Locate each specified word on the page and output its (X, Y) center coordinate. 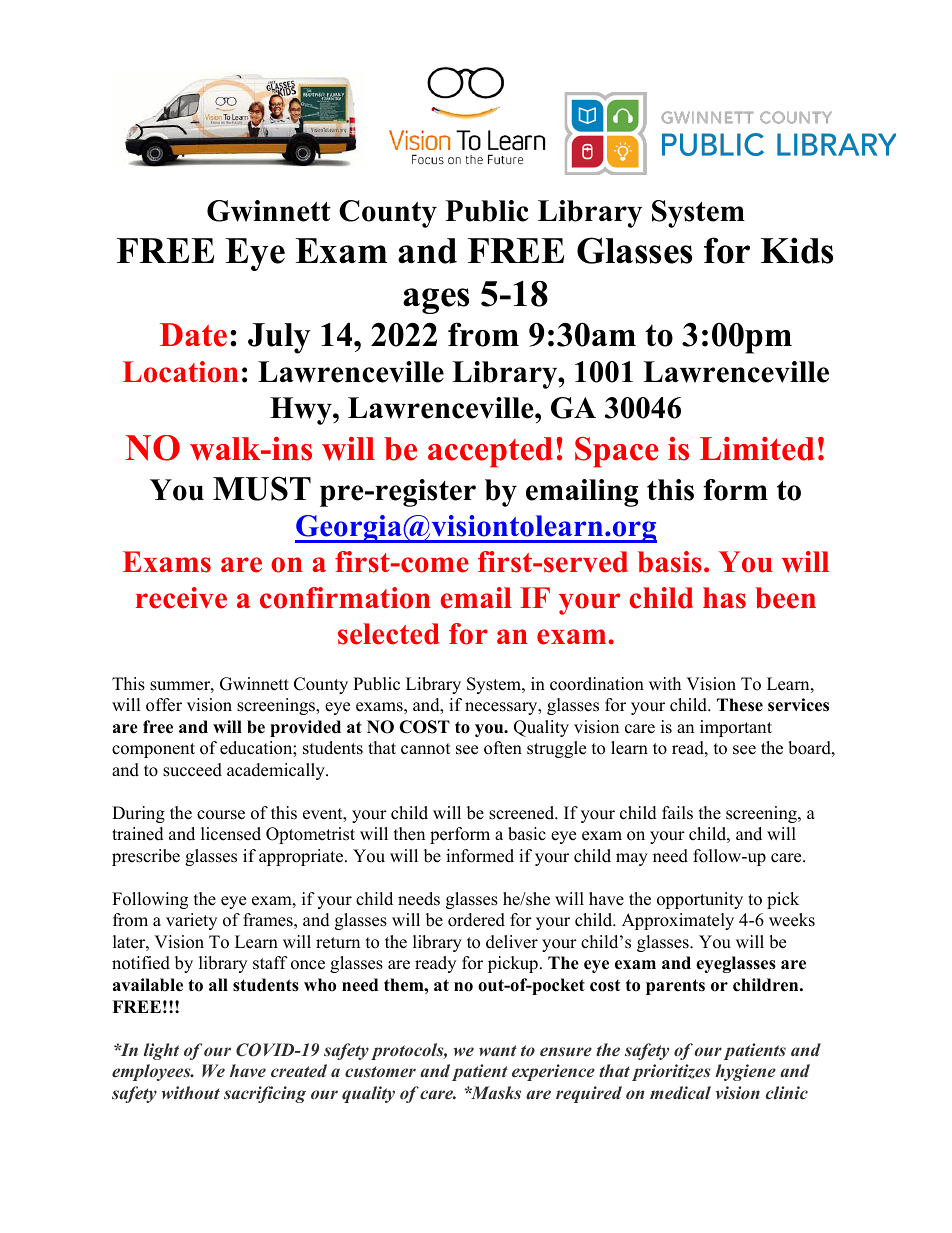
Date (193, 335)
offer (164, 705)
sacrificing (265, 1094)
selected (388, 634)
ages (436, 301)
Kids (797, 250)
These (740, 705)
